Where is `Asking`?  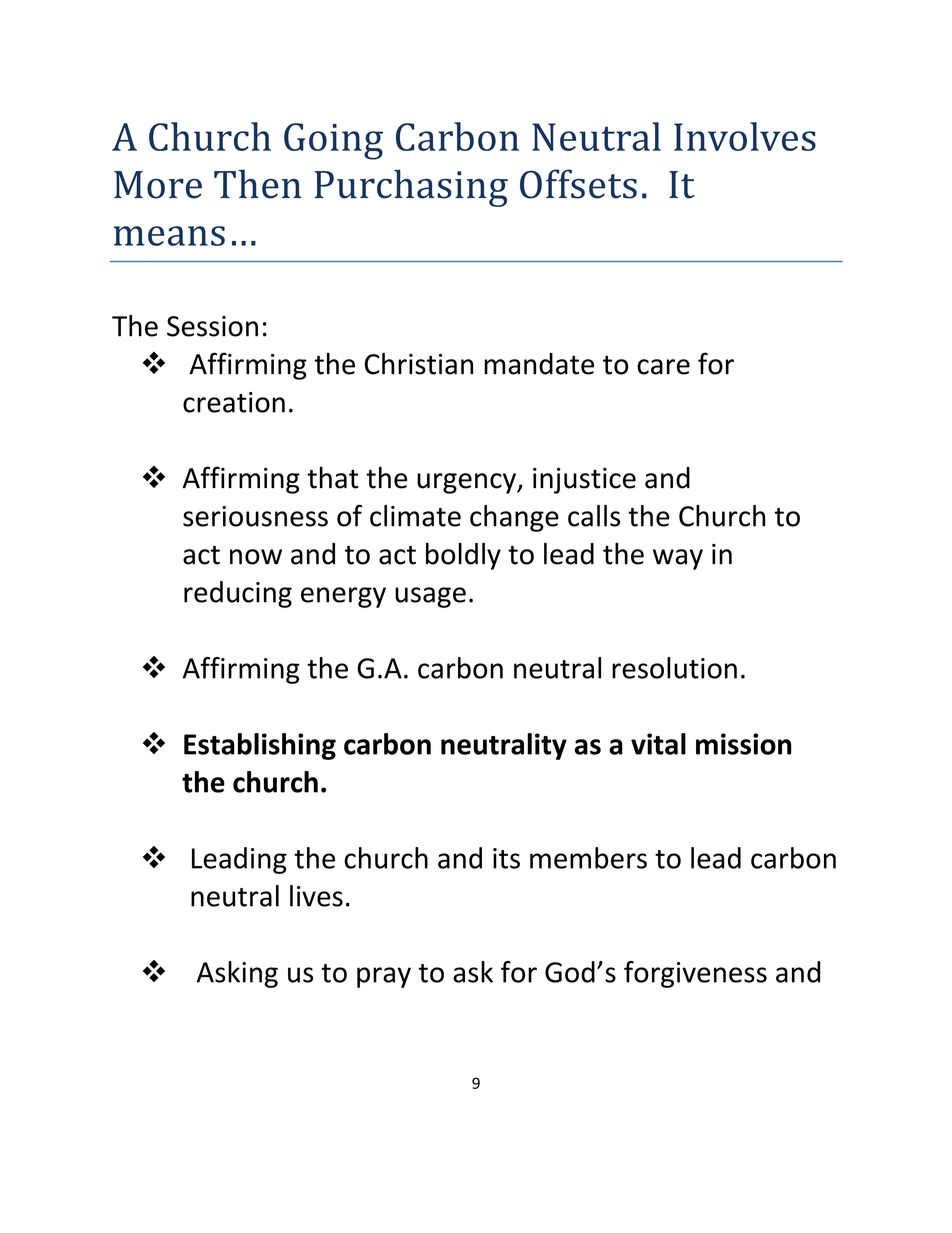 Asking is located at coordinates (237, 974).
